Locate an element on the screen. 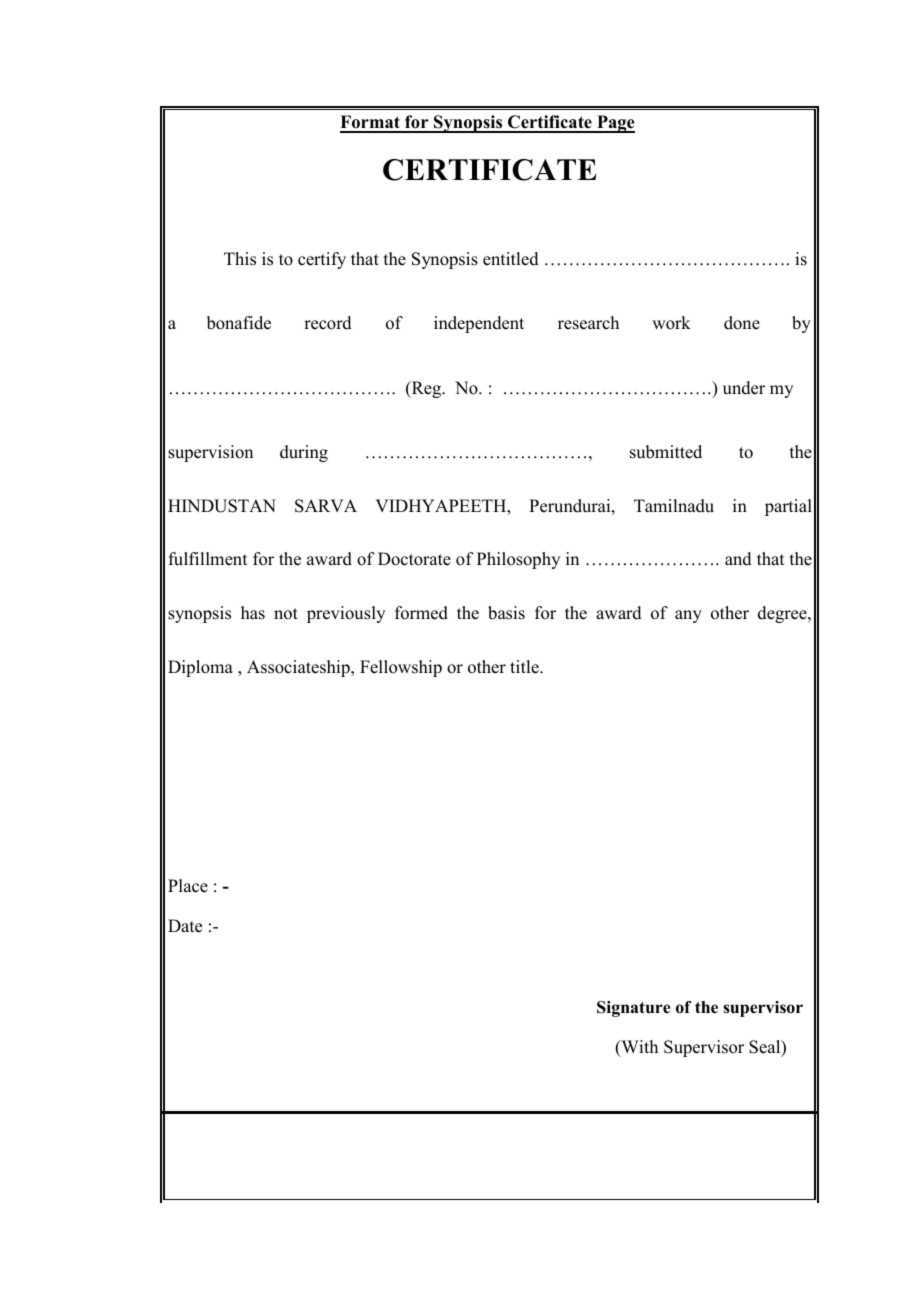  Page is located at coordinates (615, 124).
